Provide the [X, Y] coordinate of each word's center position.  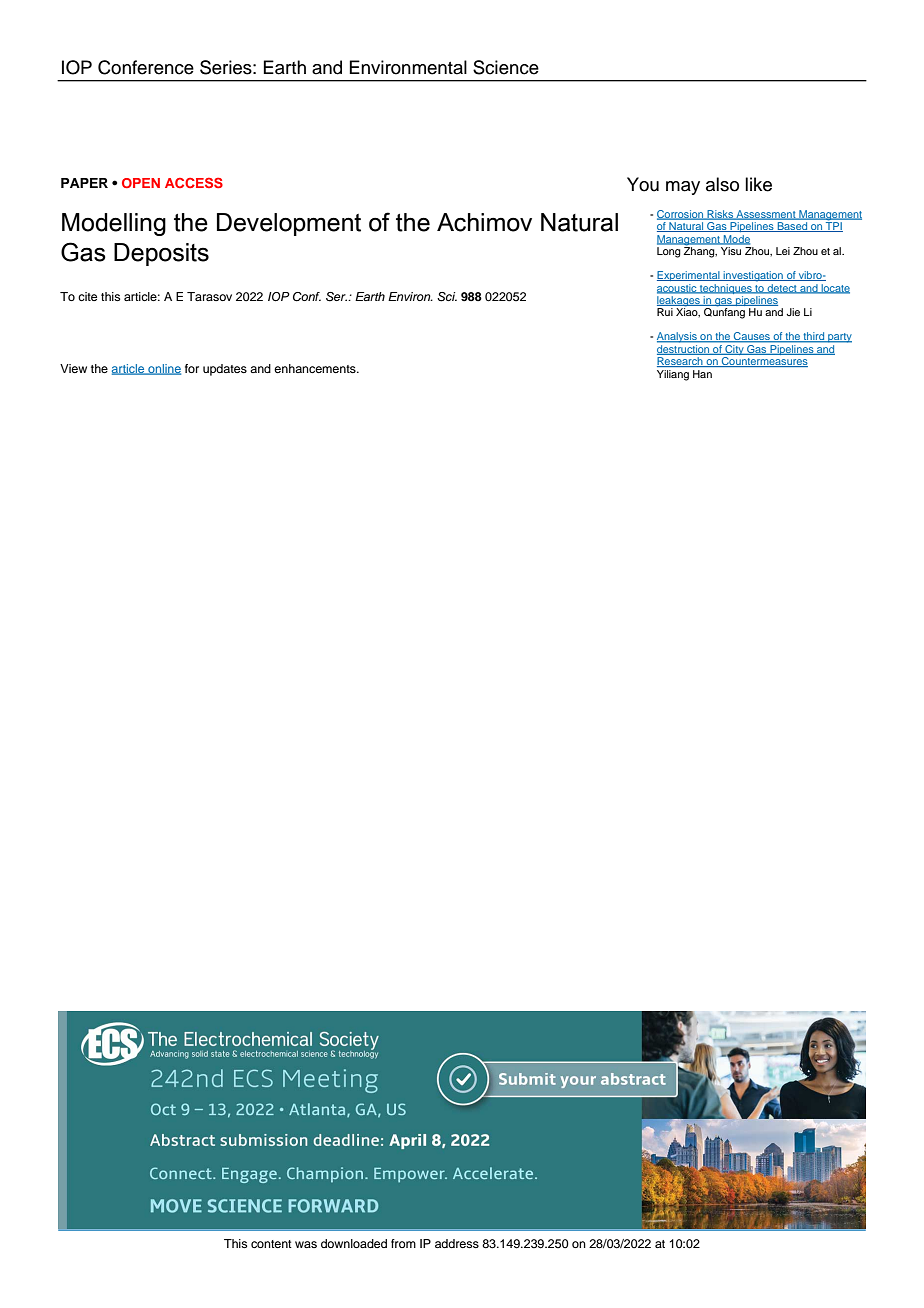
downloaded [354, 1243]
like [758, 184]
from [403, 1243]
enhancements [316, 368]
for [192, 368]
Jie [793, 312]
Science [506, 67]
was [306, 1244]
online [163, 369]
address [457, 1243]
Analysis [678, 337]
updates [225, 370]
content [271, 1244]
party [839, 338]
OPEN [141, 183]
